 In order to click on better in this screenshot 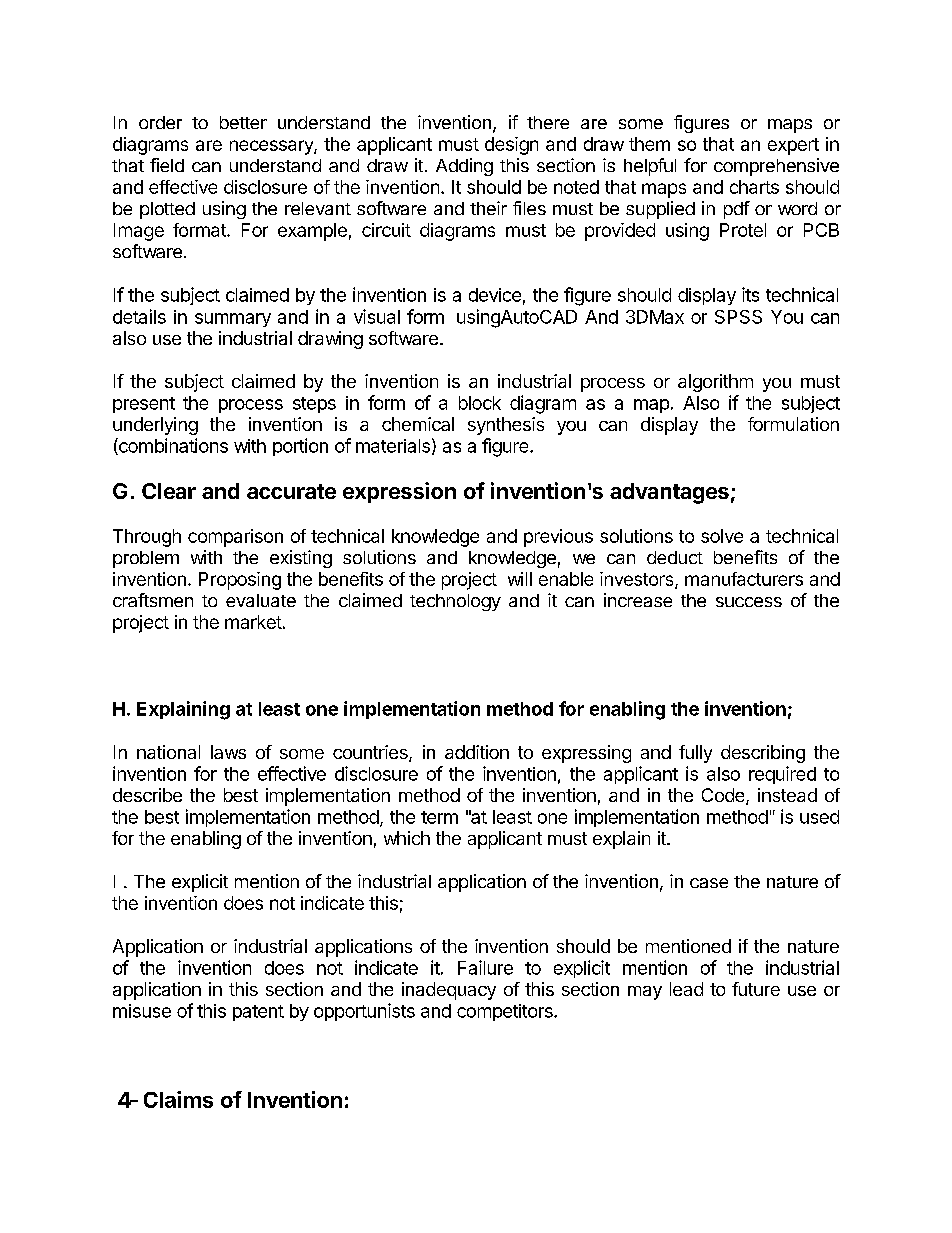, I will do `click(243, 122)`.
